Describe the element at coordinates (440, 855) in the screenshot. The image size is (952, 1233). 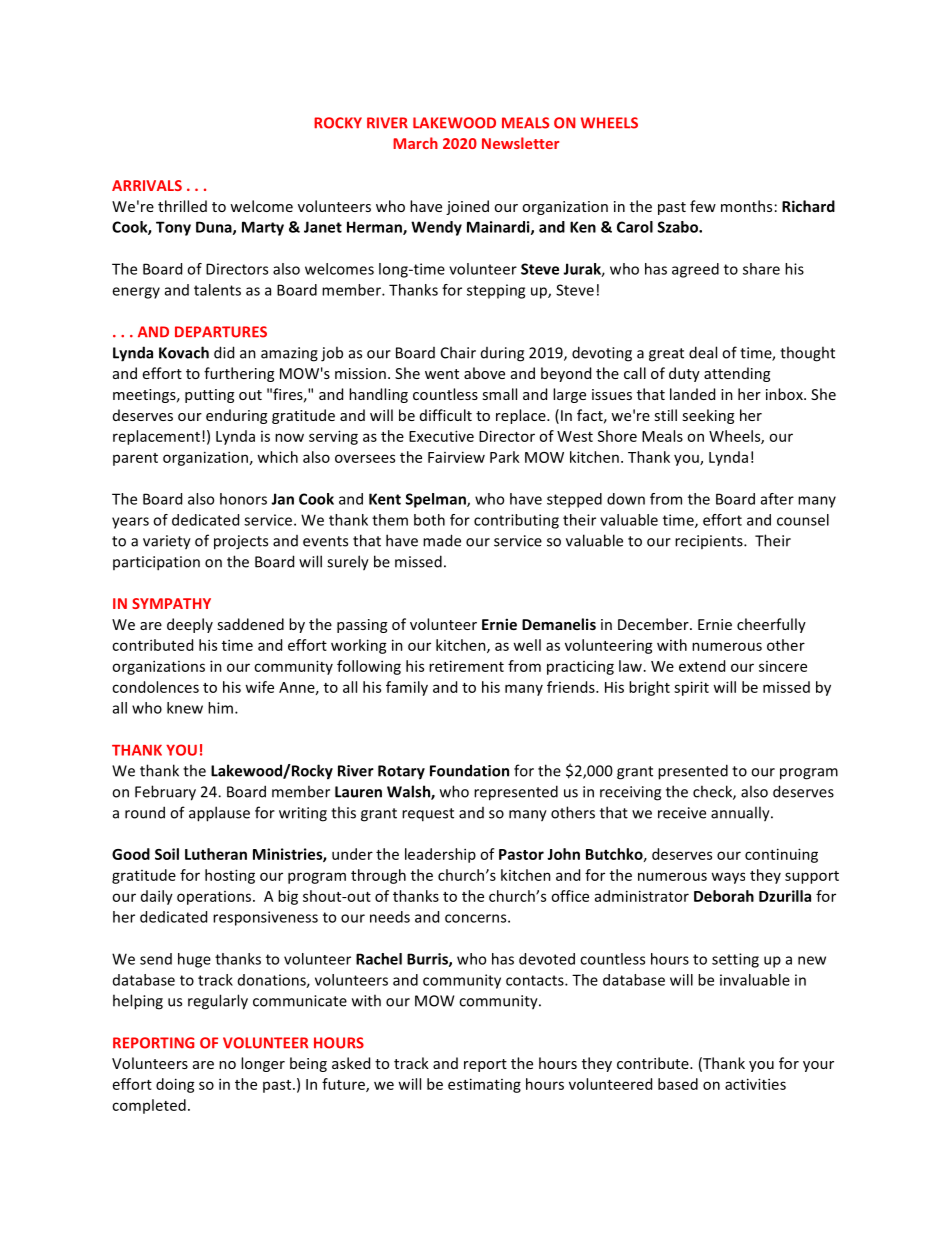
I see `leadership` at that location.
